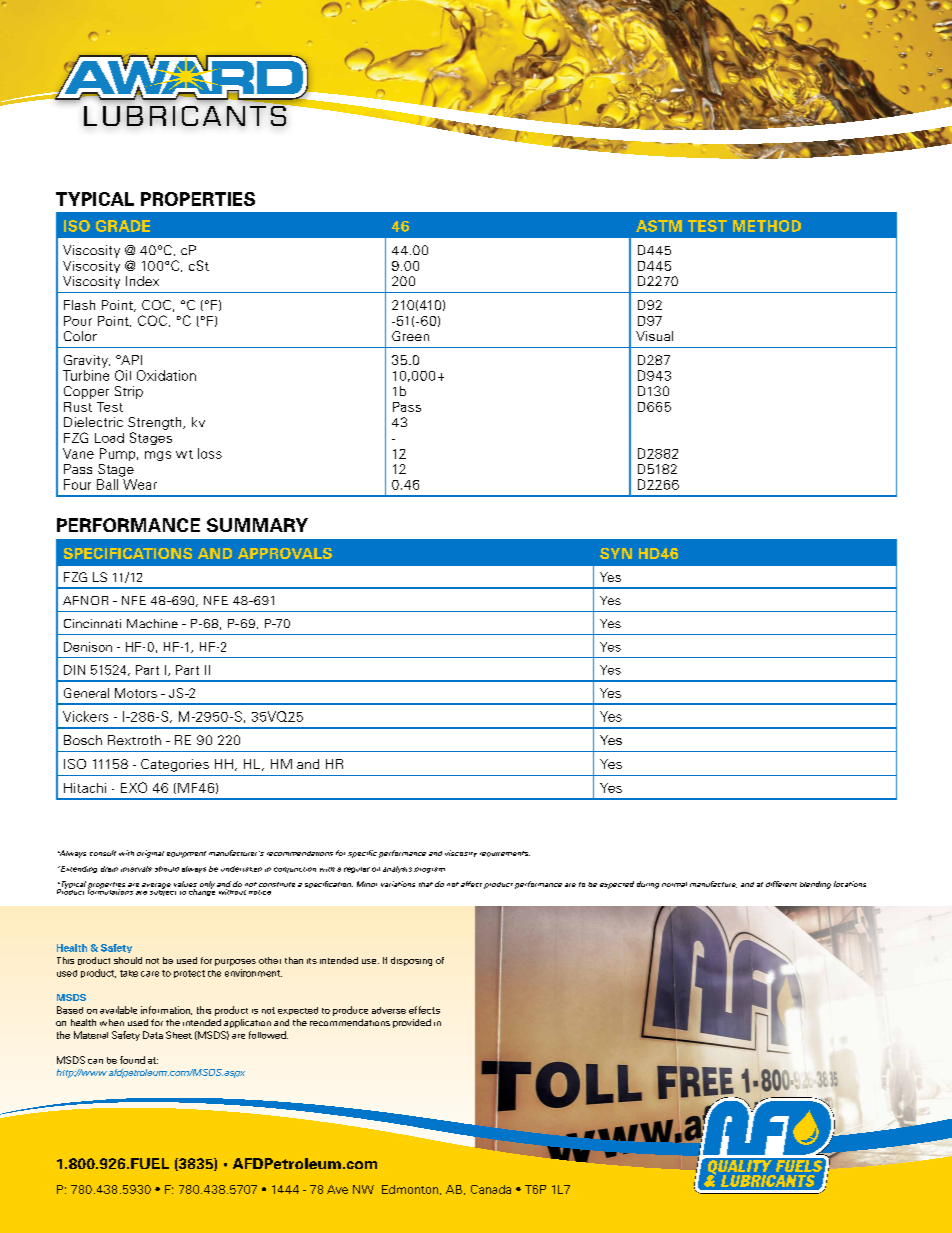  What do you see at coordinates (142, 281) in the page?
I see `Index` at bounding box center [142, 281].
